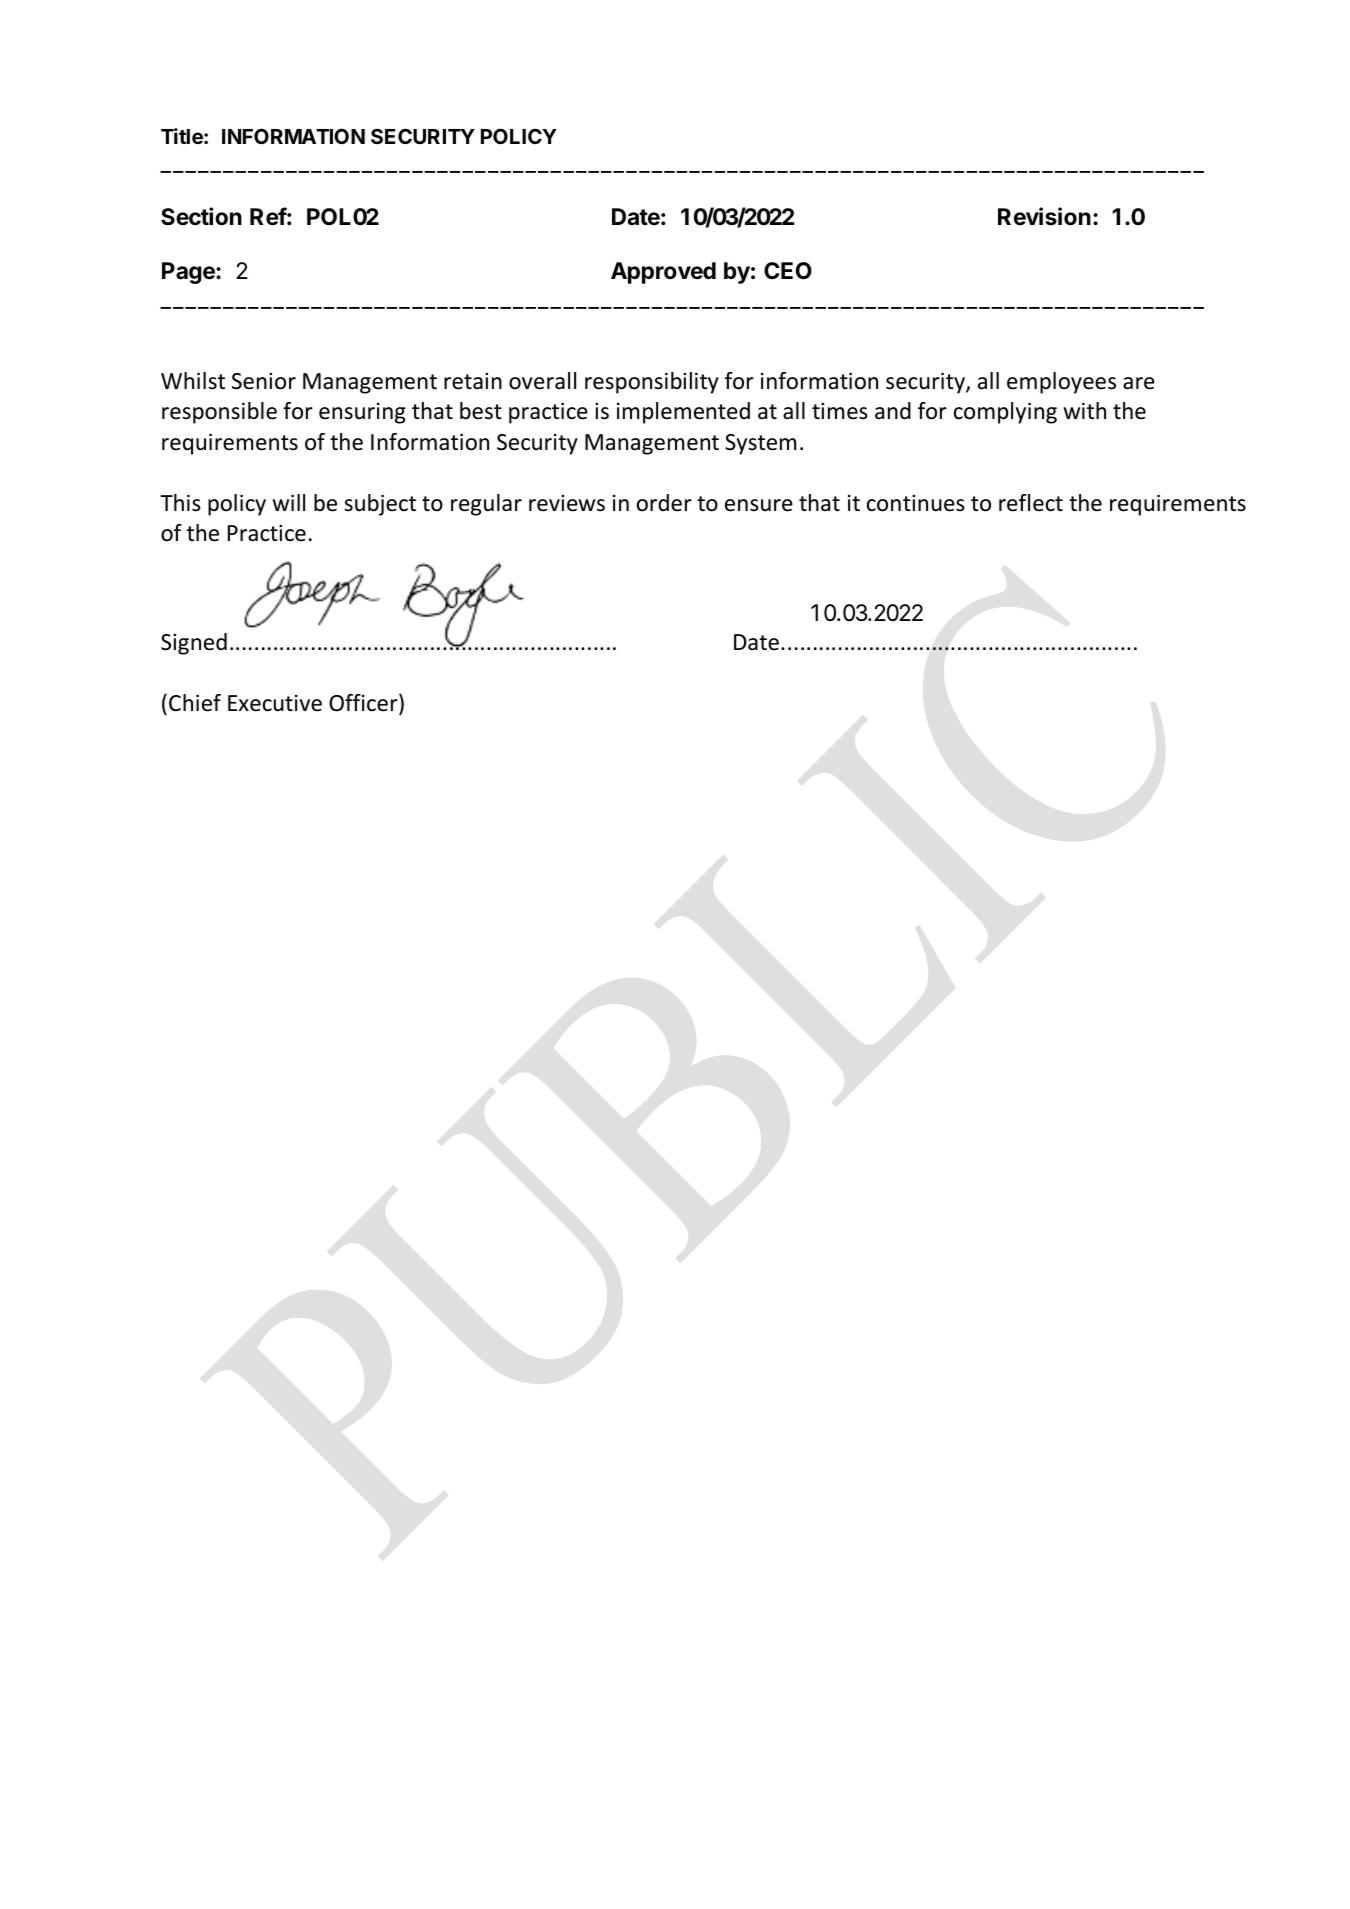  I want to click on Revision, so click(1044, 216).
